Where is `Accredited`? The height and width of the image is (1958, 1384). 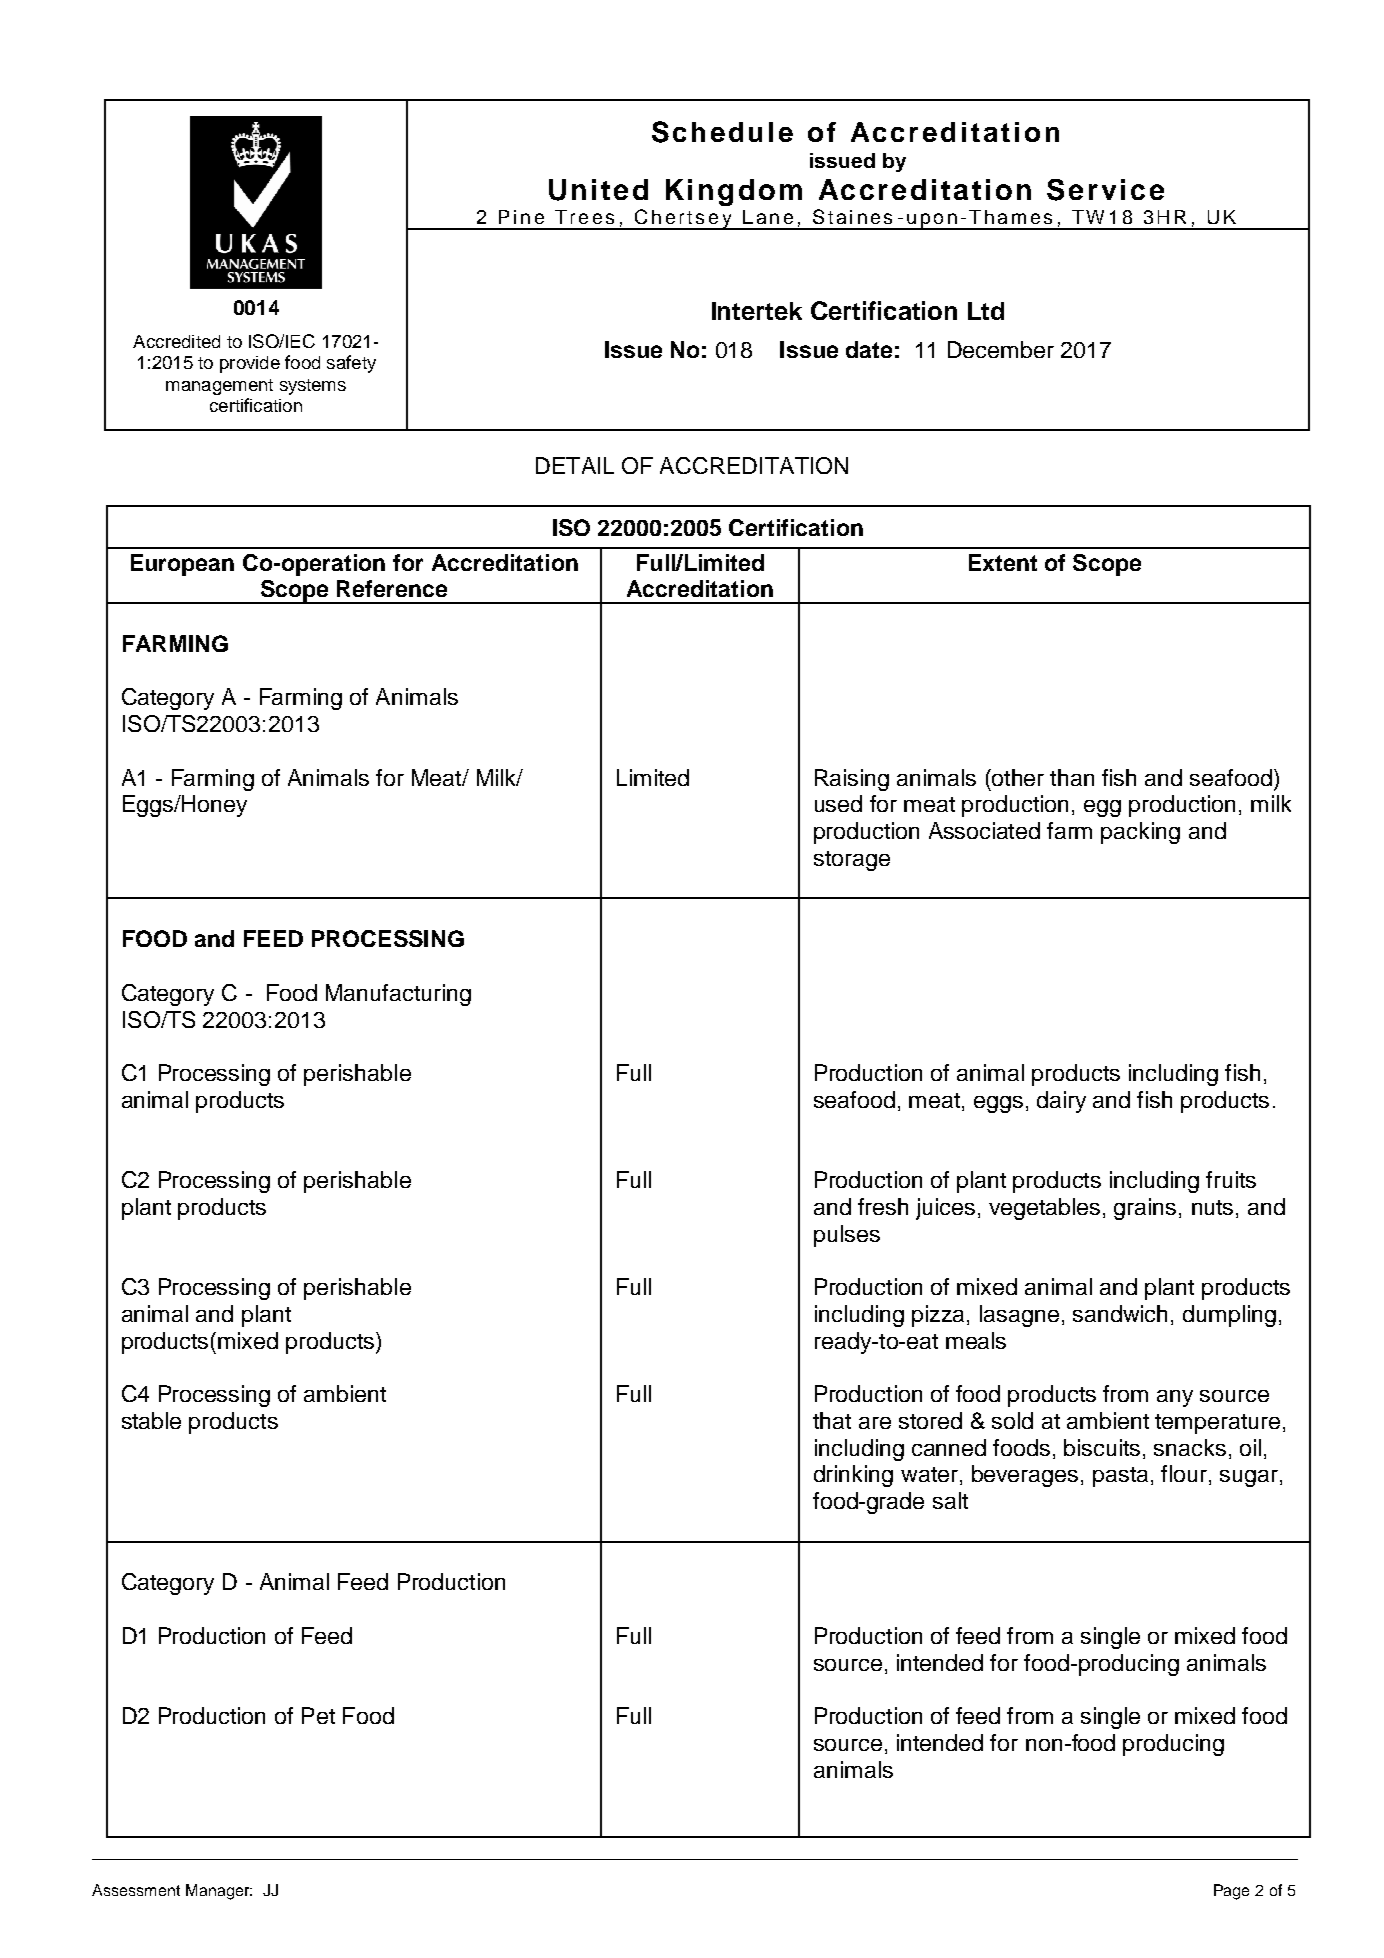 Accredited is located at coordinates (176, 341).
